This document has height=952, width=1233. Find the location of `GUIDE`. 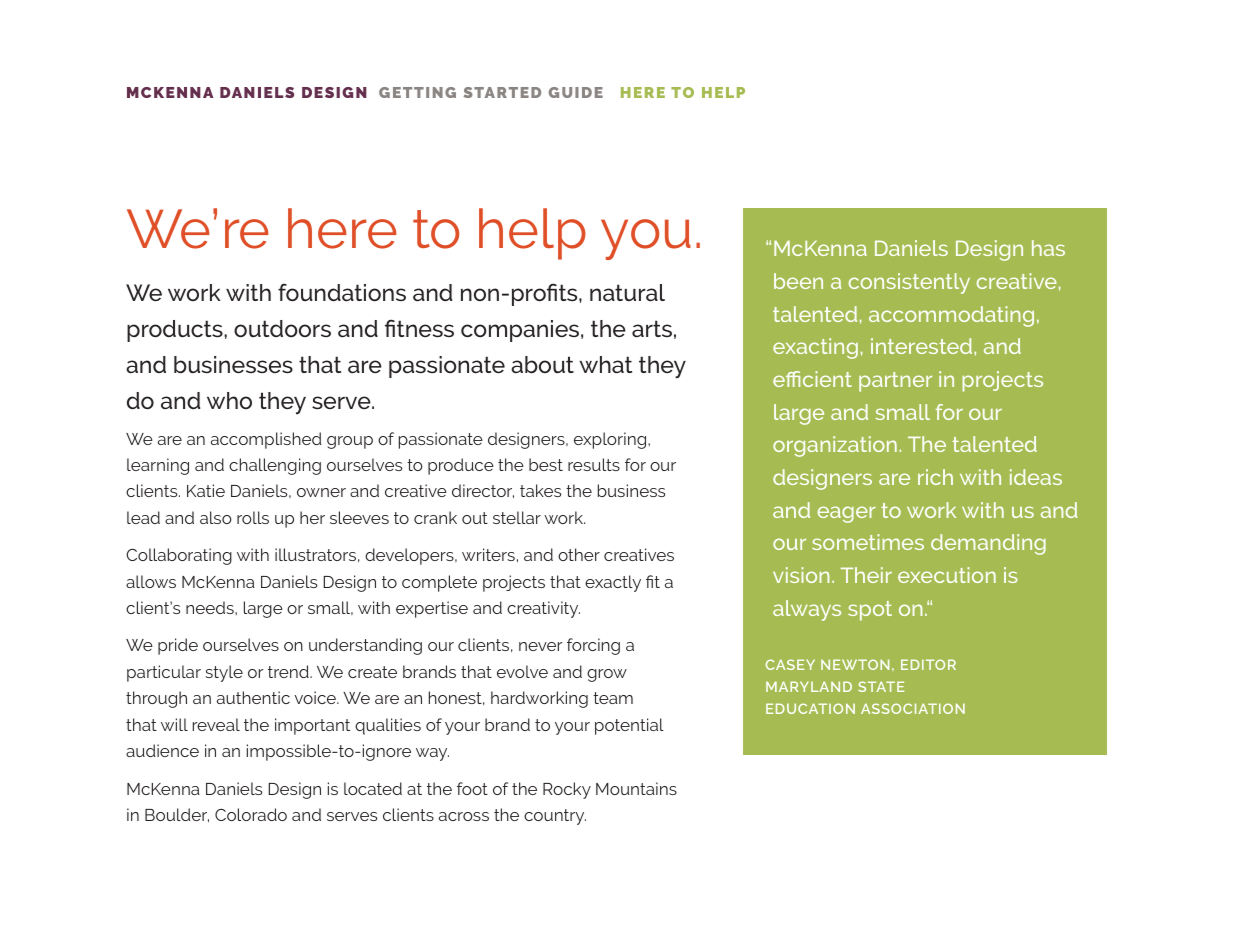

GUIDE is located at coordinates (576, 92).
